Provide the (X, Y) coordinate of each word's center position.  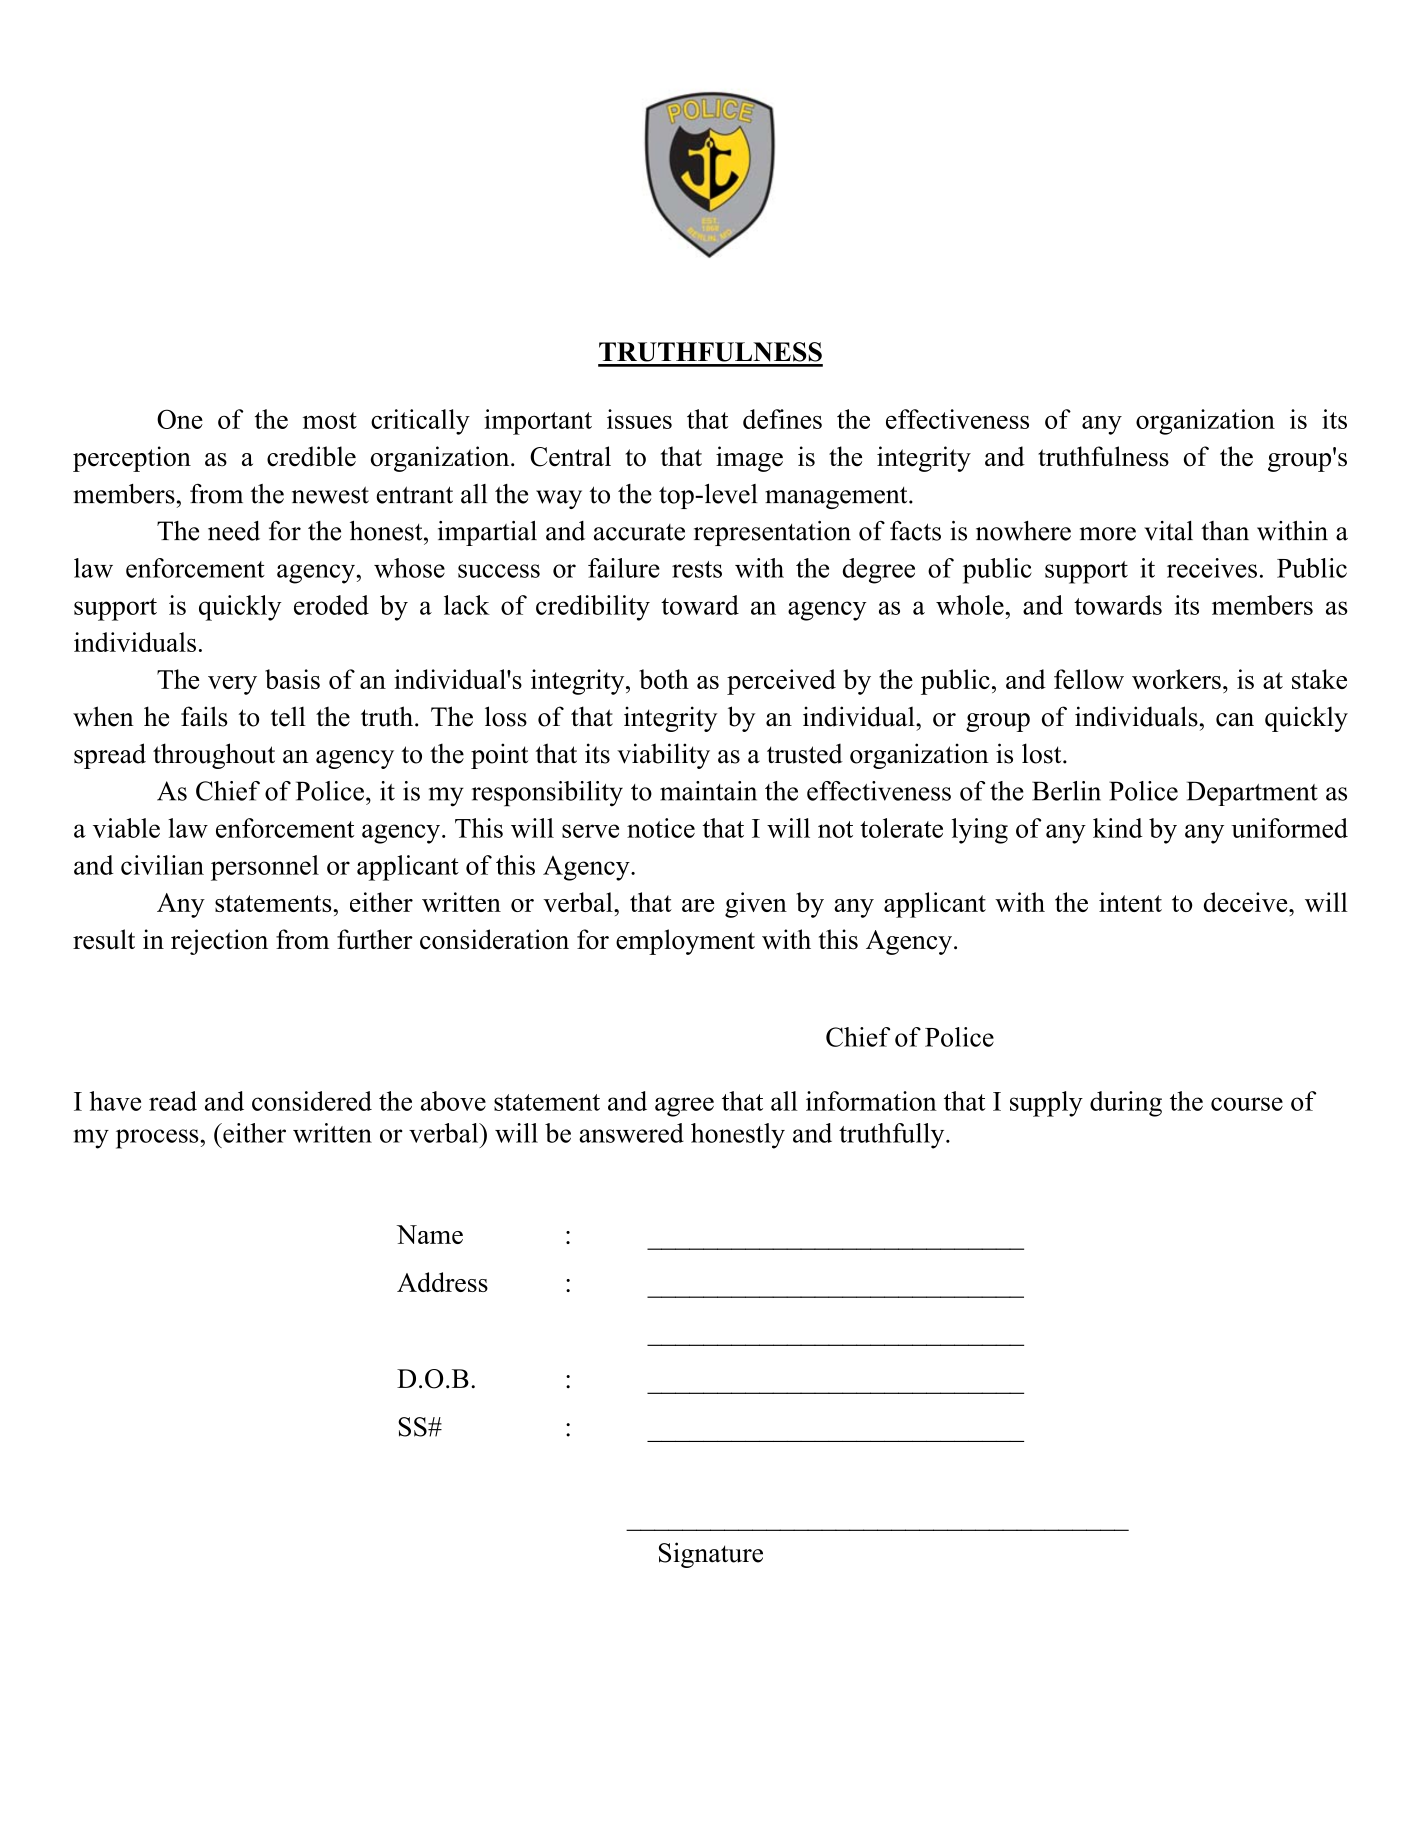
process (158, 1139)
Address (442, 1282)
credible (311, 456)
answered (631, 1133)
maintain (708, 791)
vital (1168, 531)
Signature (711, 1555)
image (749, 459)
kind (1118, 828)
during (1126, 1104)
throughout (214, 756)
